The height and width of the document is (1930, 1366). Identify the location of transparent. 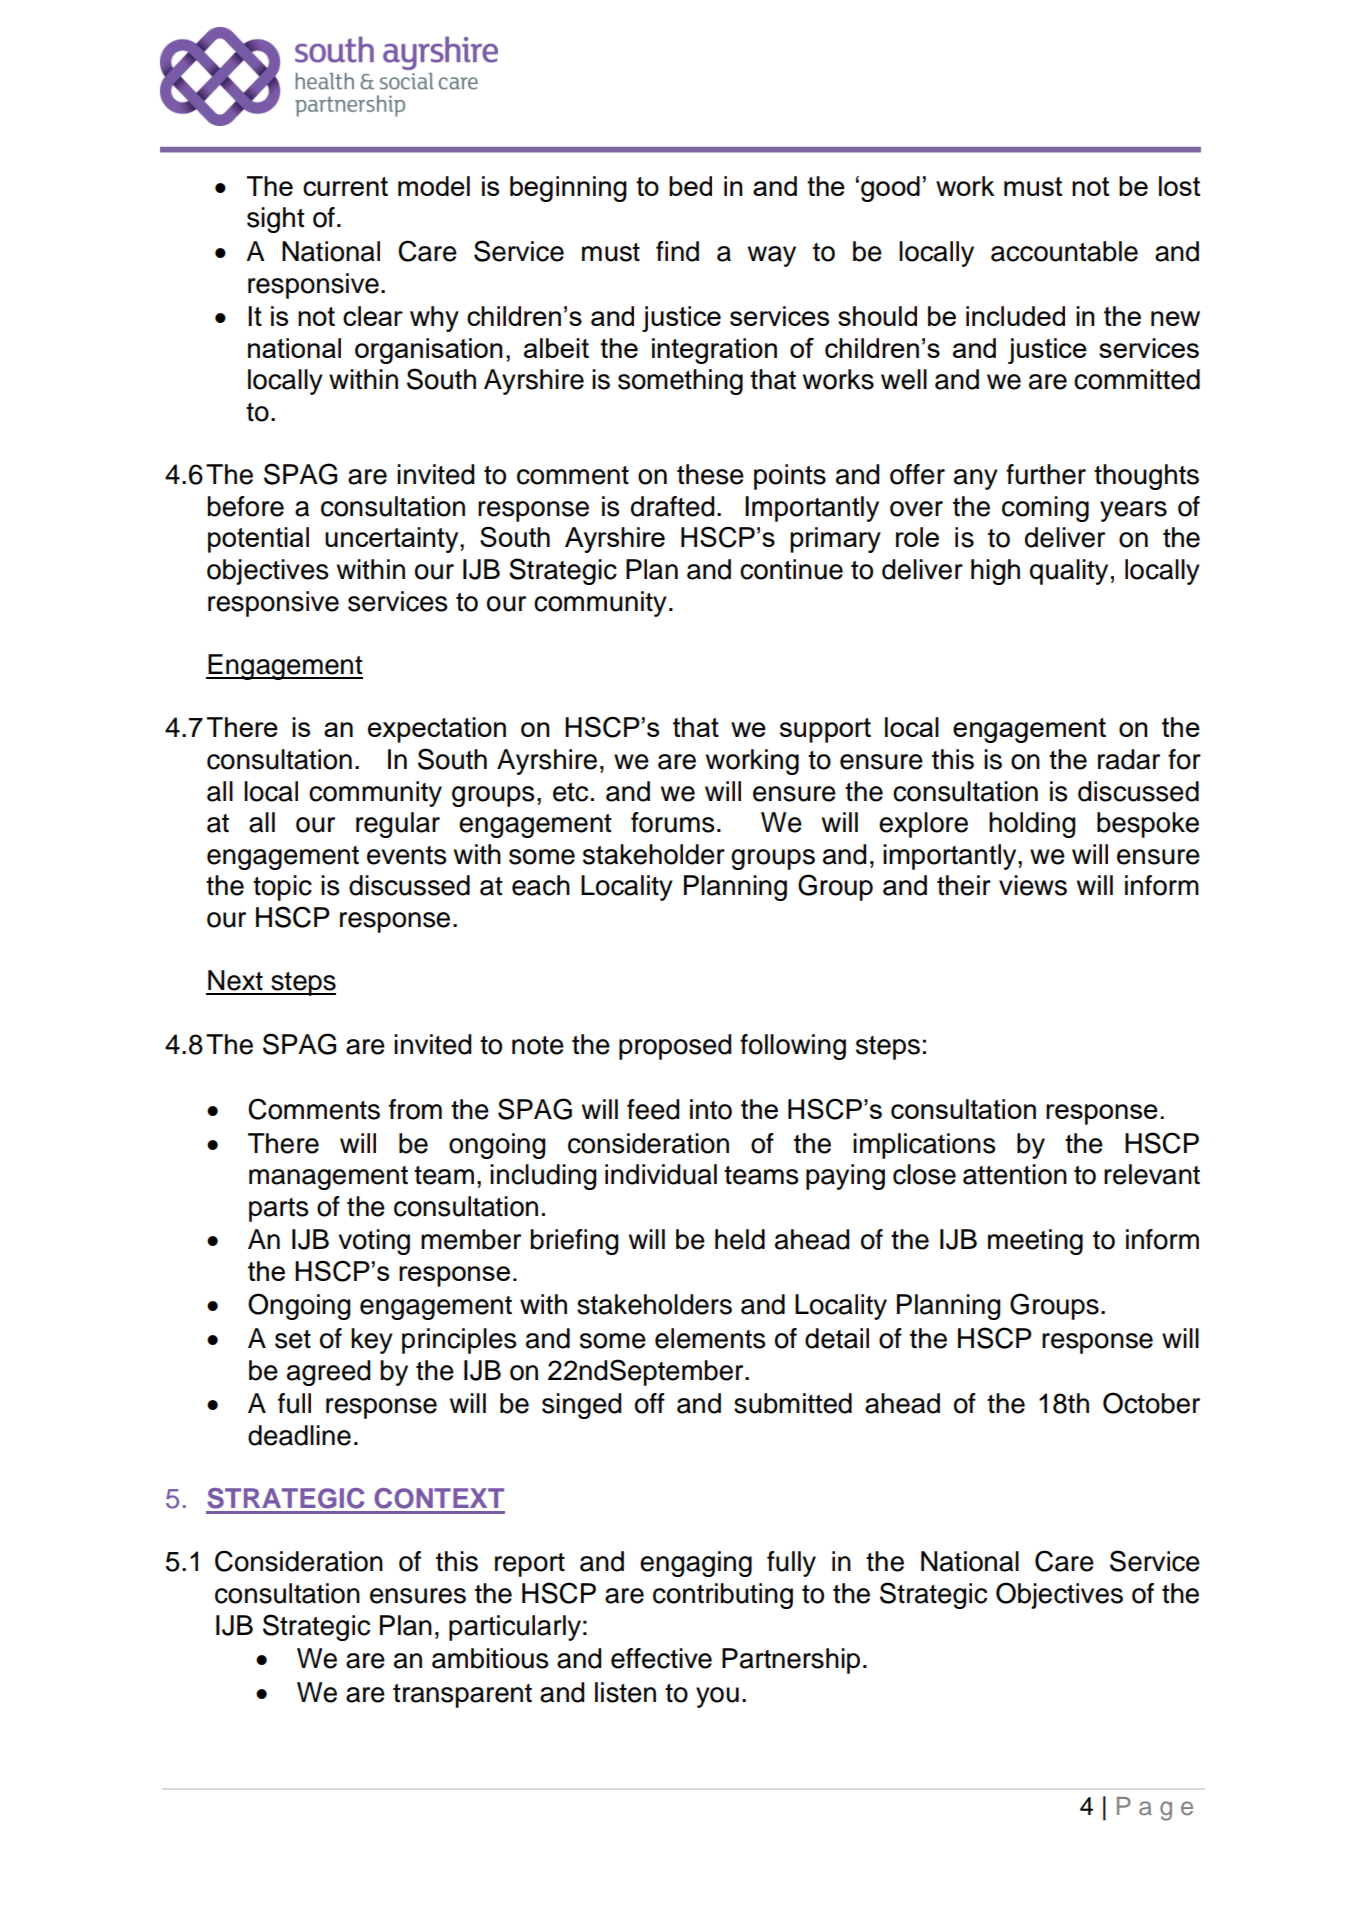
(462, 1696).
